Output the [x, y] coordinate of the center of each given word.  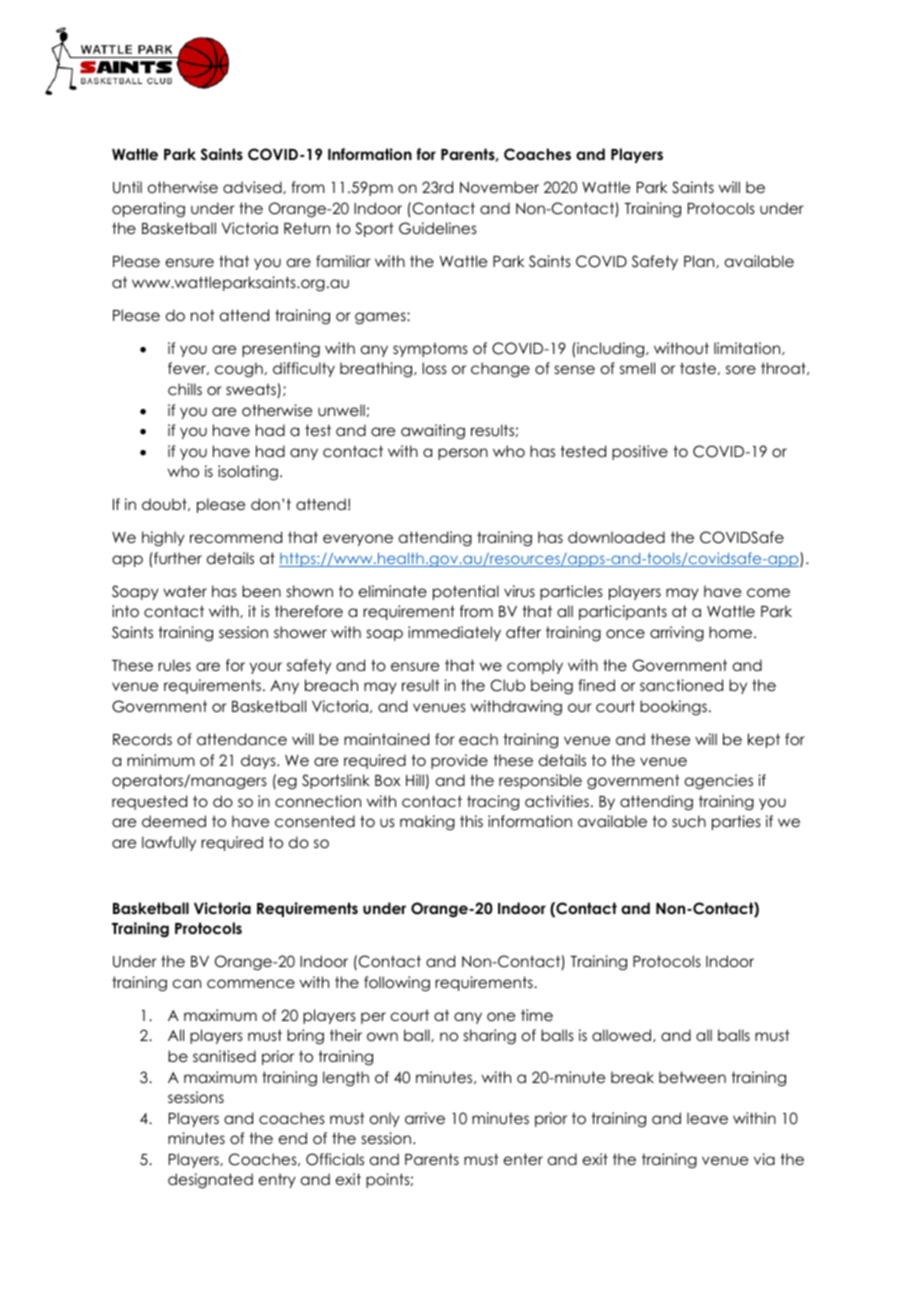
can [187, 983]
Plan [700, 261]
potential [466, 592]
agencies [719, 782]
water [185, 591]
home [732, 632]
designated [210, 1181]
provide [459, 761]
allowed [623, 1035]
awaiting [433, 432]
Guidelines [438, 228]
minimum [161, 760]
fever [188, 368]
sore [741, 369]
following [397, 984]
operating [148, 210]
